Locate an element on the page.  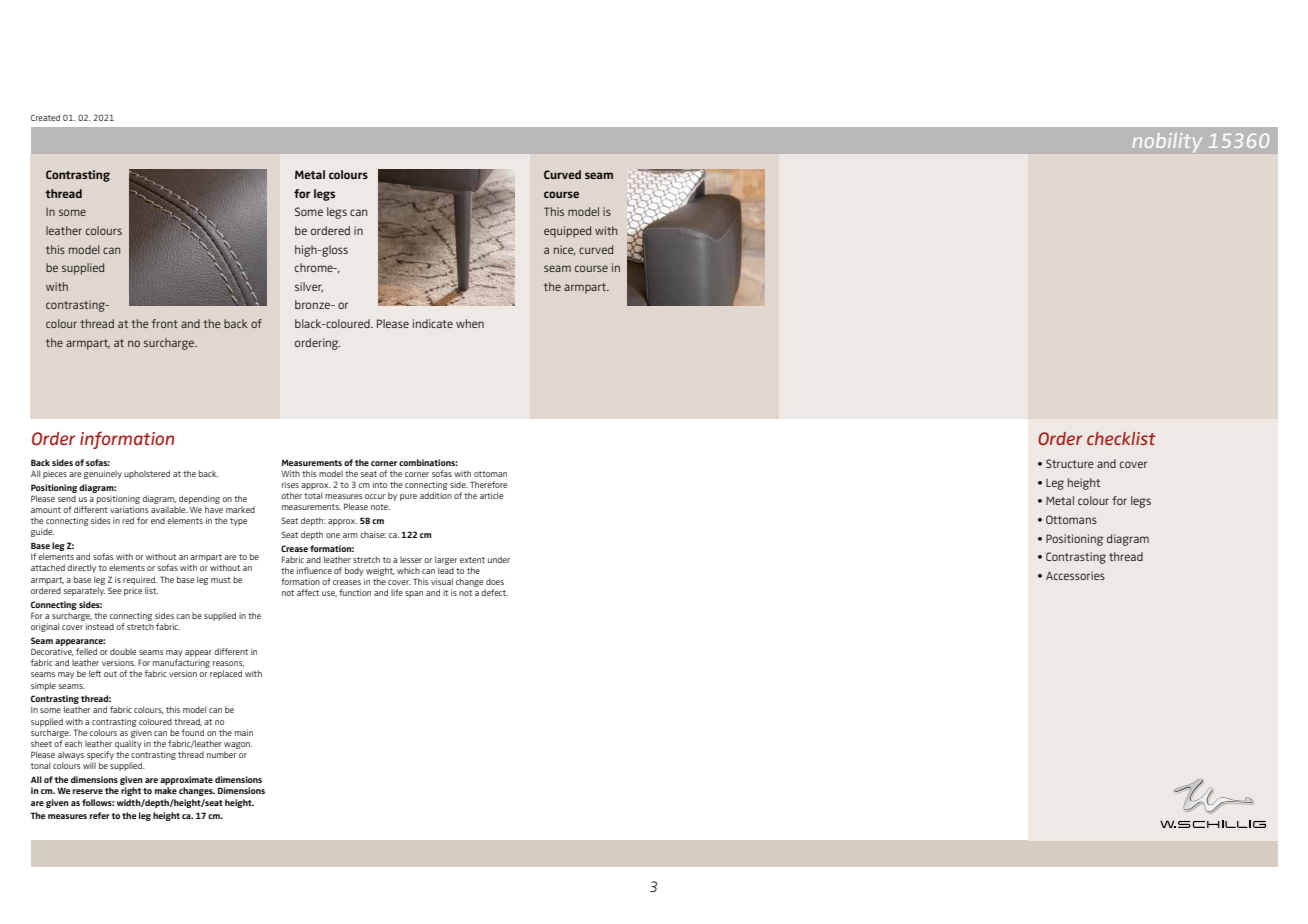
Accessories is located at coordinates (1075, 575).
